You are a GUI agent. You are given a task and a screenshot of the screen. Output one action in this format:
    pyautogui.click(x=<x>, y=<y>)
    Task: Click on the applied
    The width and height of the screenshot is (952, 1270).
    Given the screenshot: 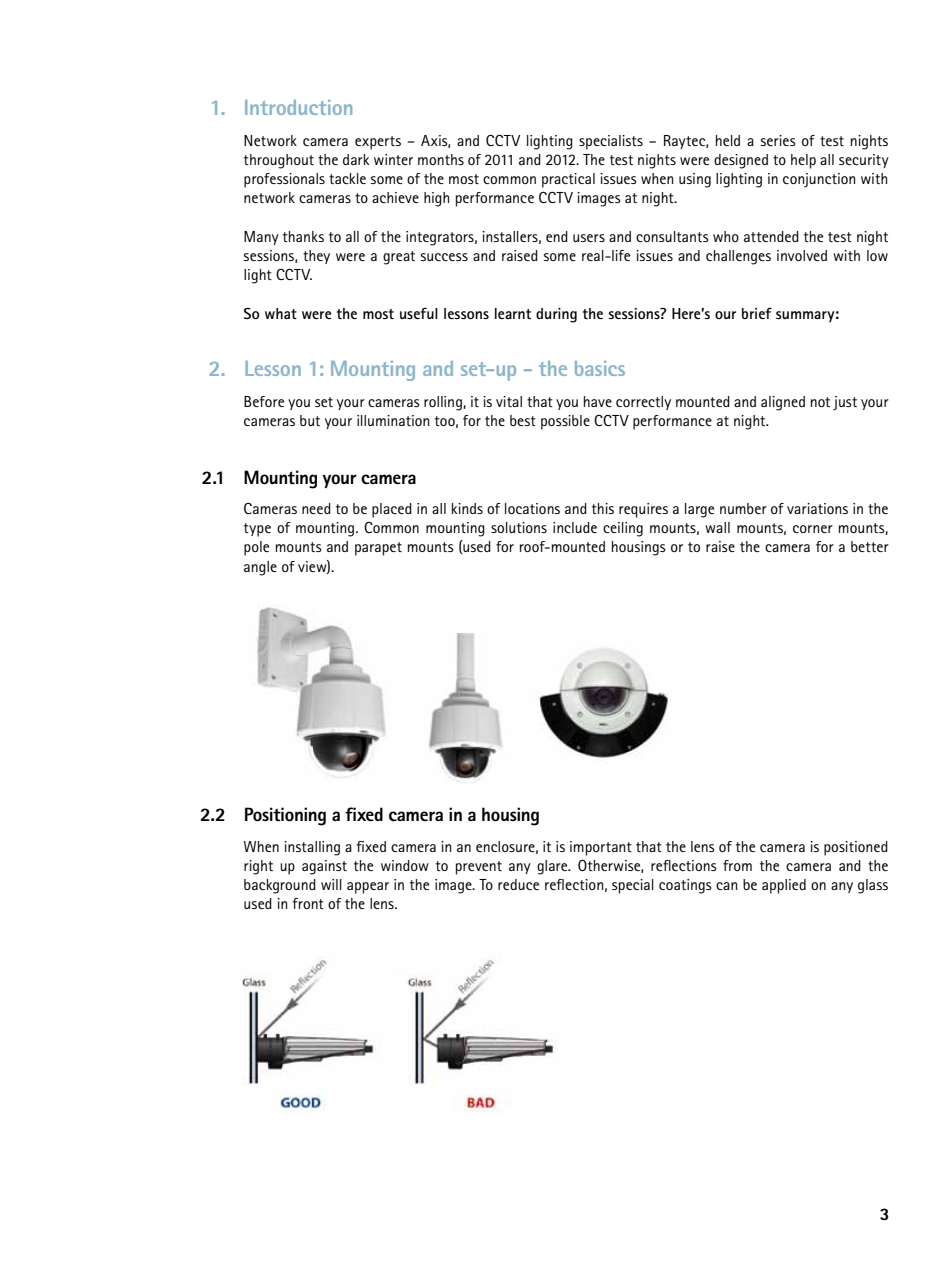 What is the action you would take?
    pyautogui.click(x=784, y=886)
